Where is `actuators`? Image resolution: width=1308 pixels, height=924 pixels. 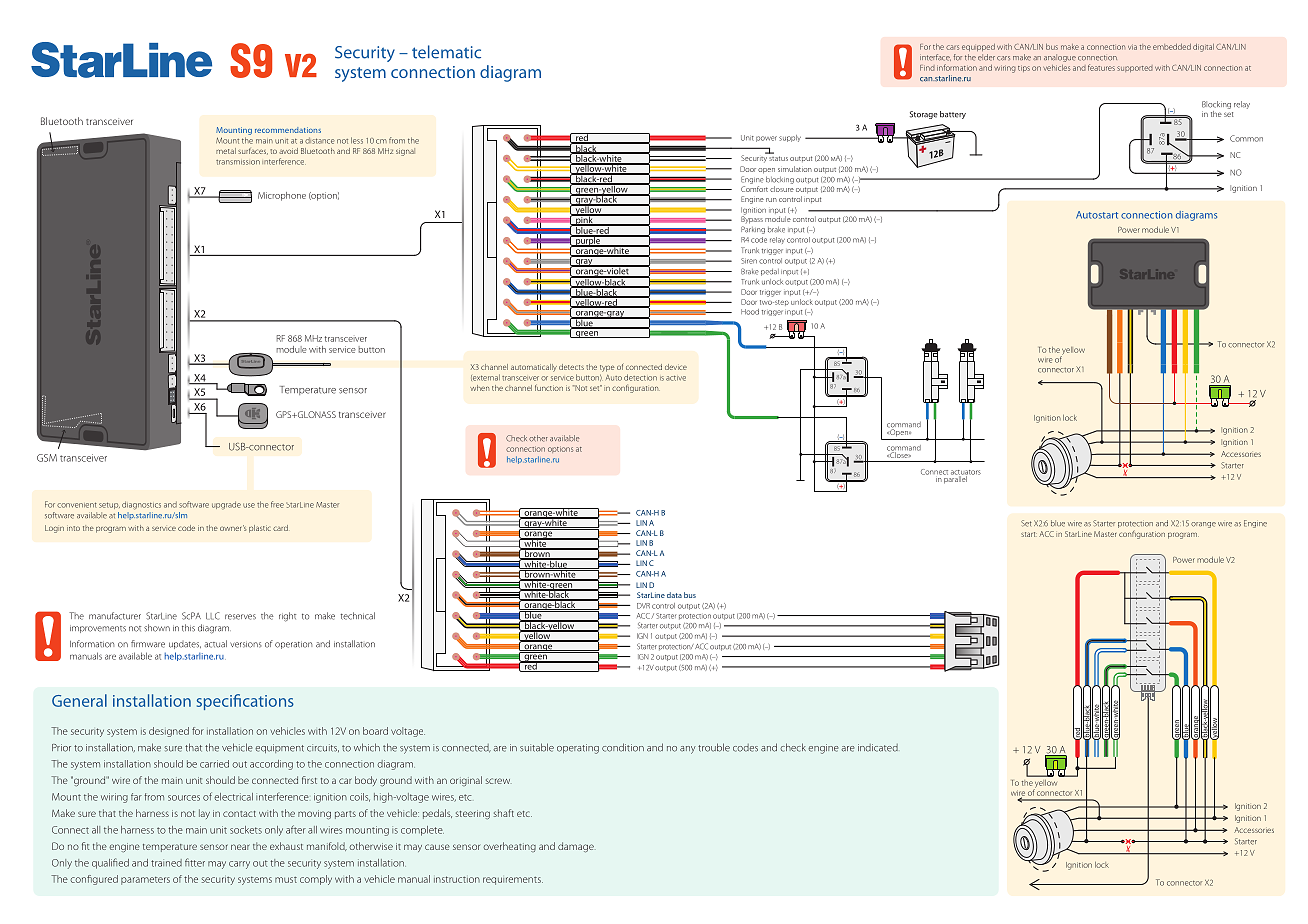 actuators is located at coordinates (966, 473).
